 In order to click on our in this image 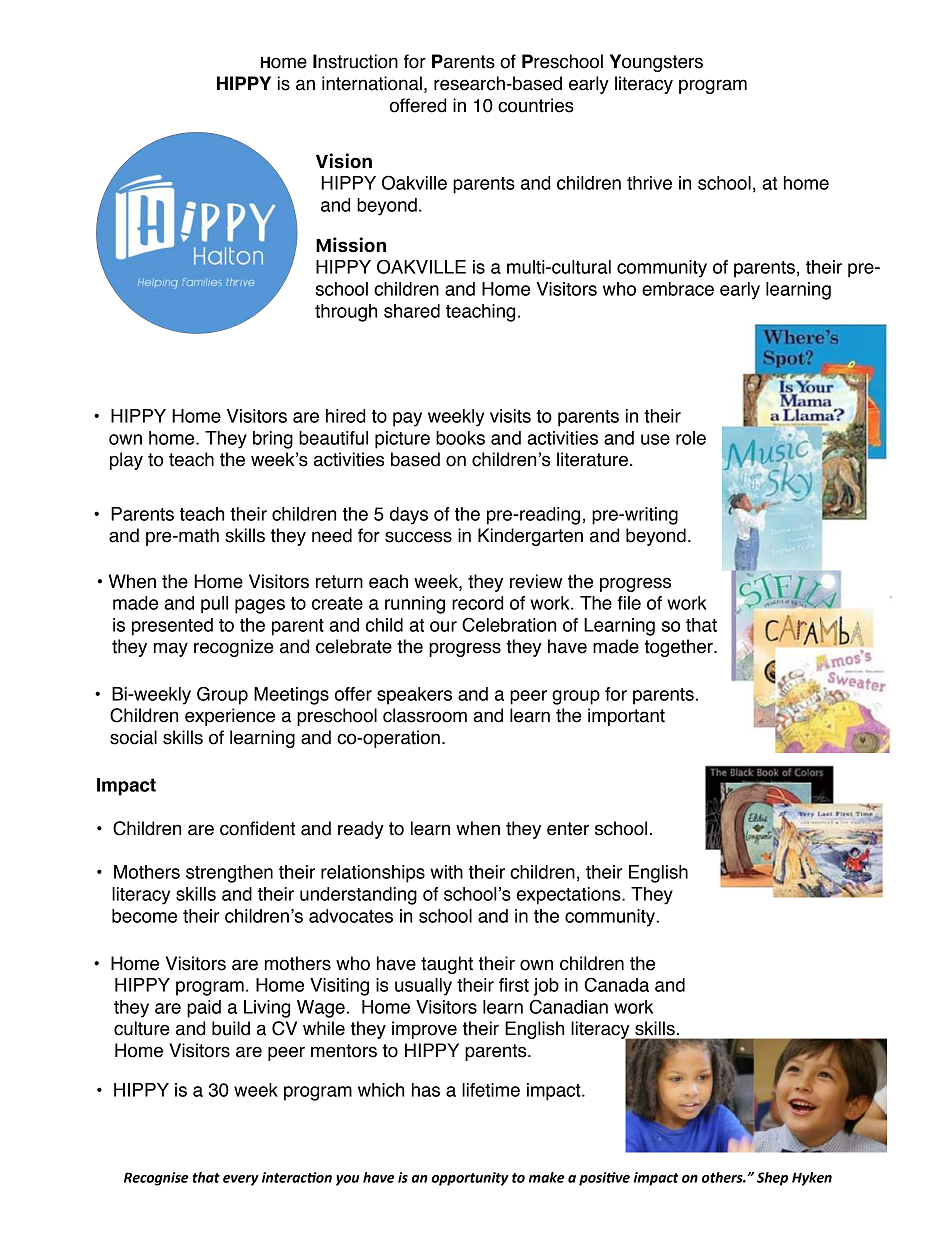, I will do `click(443, 626)`.
